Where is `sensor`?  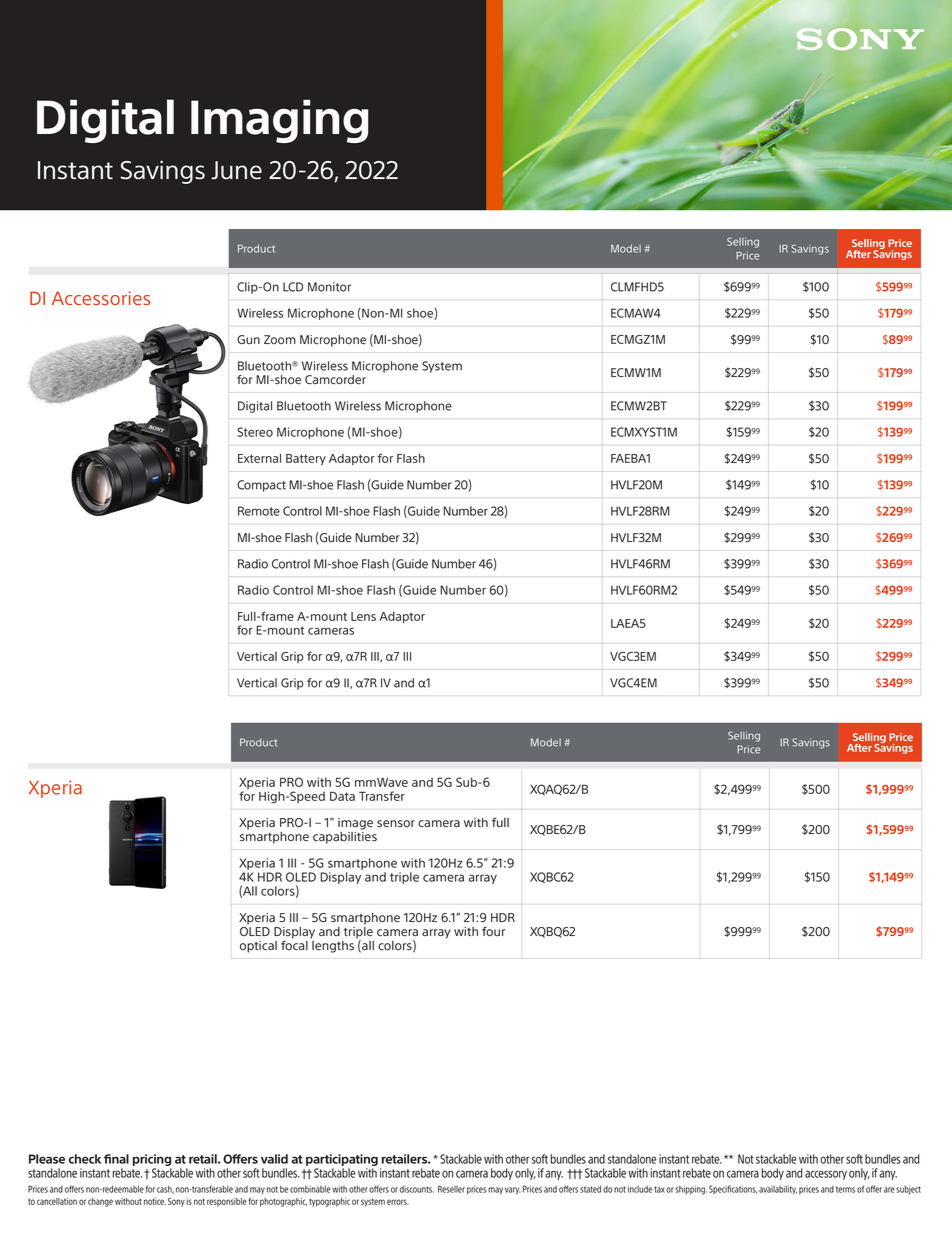 sensor is located at coordinates (396, 824).
